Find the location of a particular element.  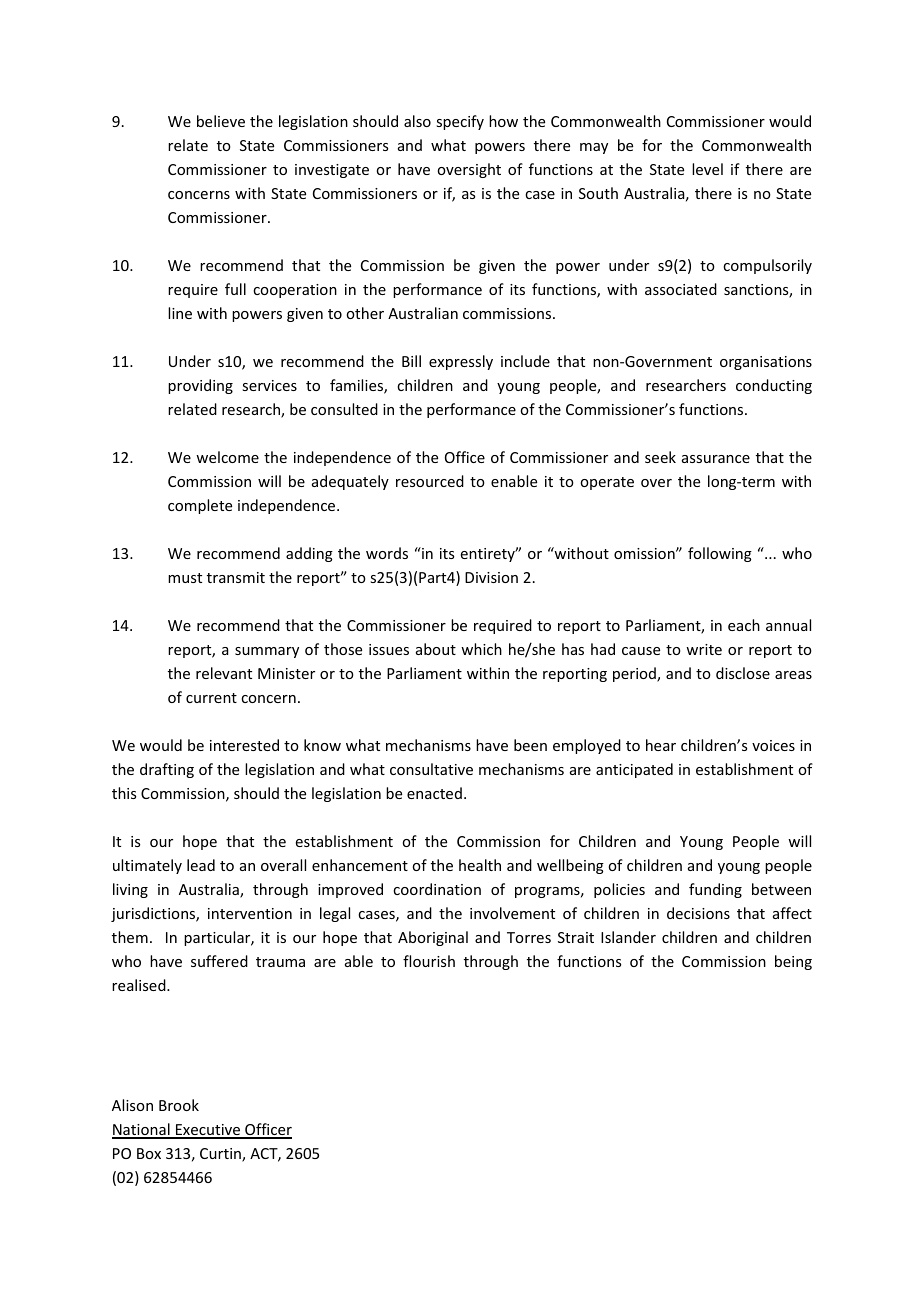

decisions is located at coordinates (698, 913).
